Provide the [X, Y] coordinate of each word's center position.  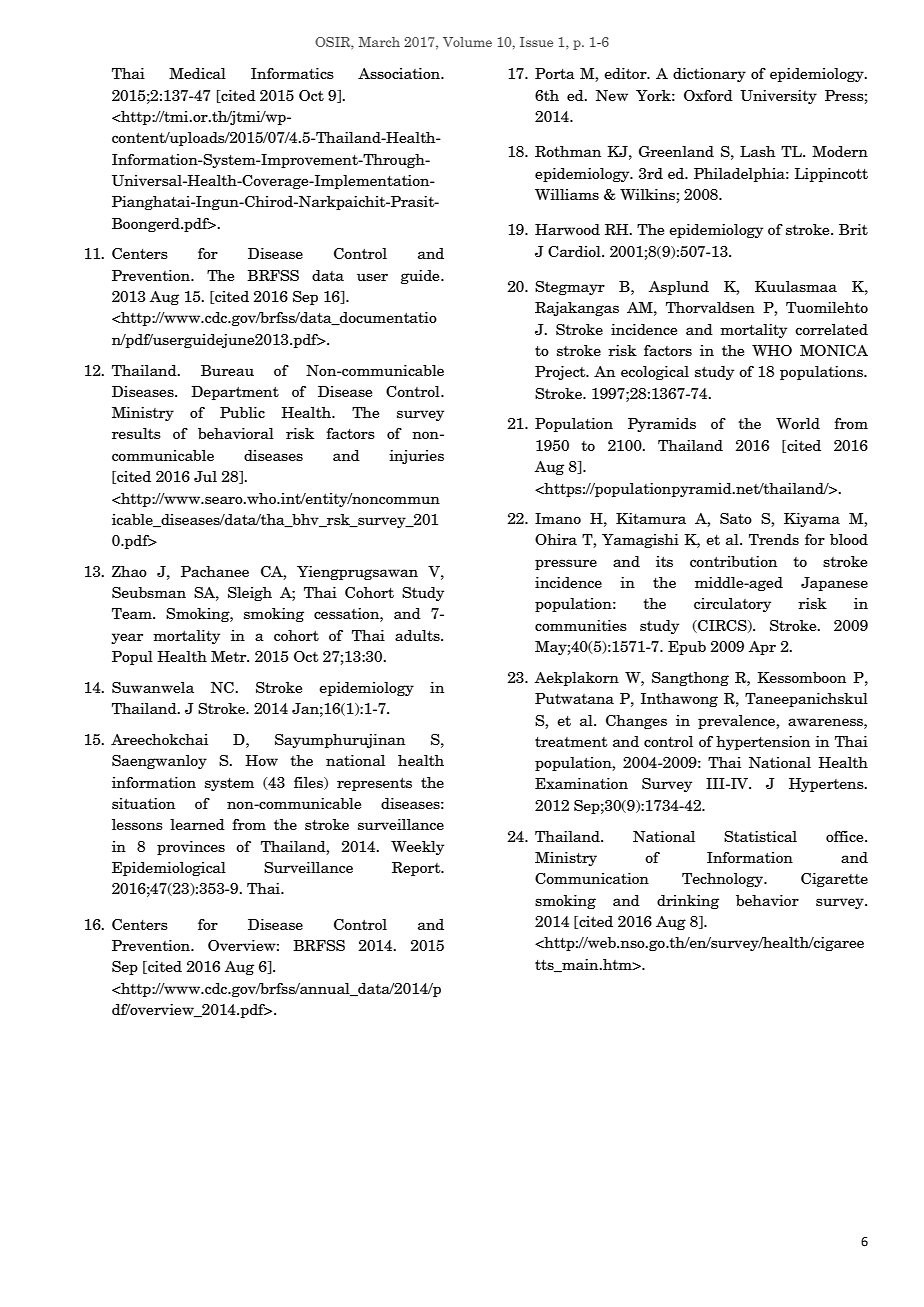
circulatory [732, 605]
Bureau [227, 370]
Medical [197, 73]
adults [418, 635]
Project [561, 373]
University [778, 97]
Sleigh [250, 594]
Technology [723, 880]
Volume [467, 42]
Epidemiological [169, 869]
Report [417, 869]
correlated [831, 329]
